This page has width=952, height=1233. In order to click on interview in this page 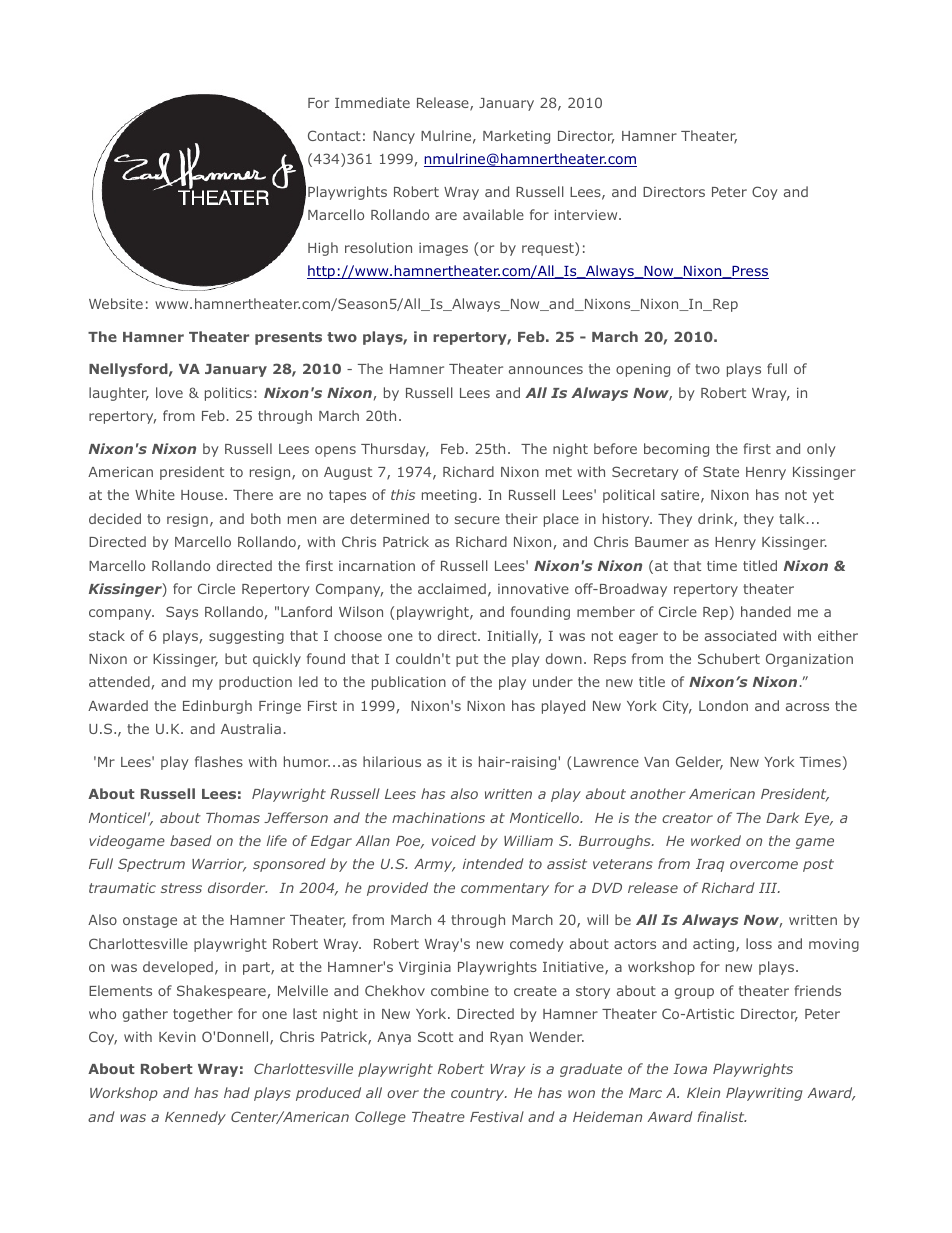, I will do `click(587, 215)`.
